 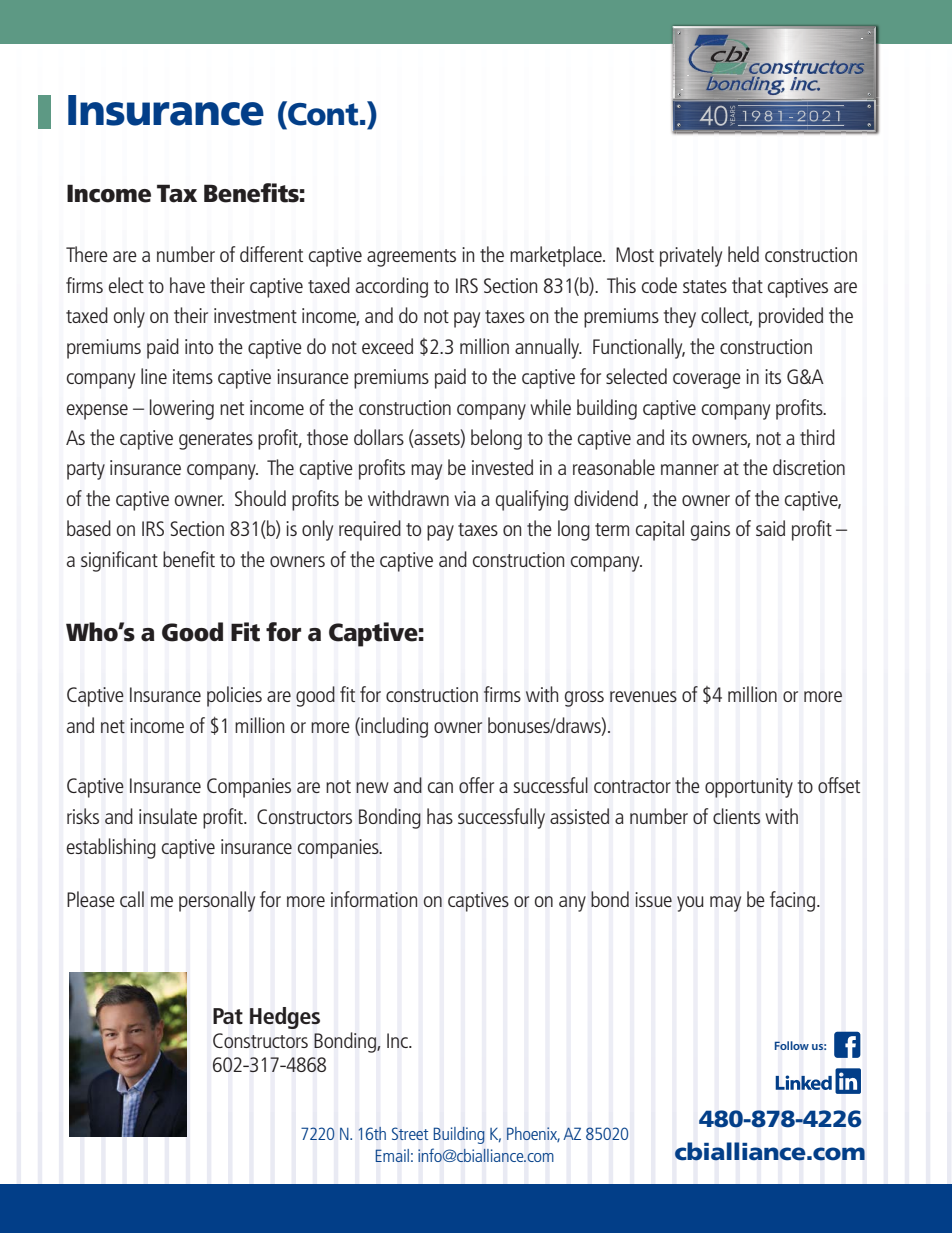 I want to click on facing, so click(x=792, y=901).
